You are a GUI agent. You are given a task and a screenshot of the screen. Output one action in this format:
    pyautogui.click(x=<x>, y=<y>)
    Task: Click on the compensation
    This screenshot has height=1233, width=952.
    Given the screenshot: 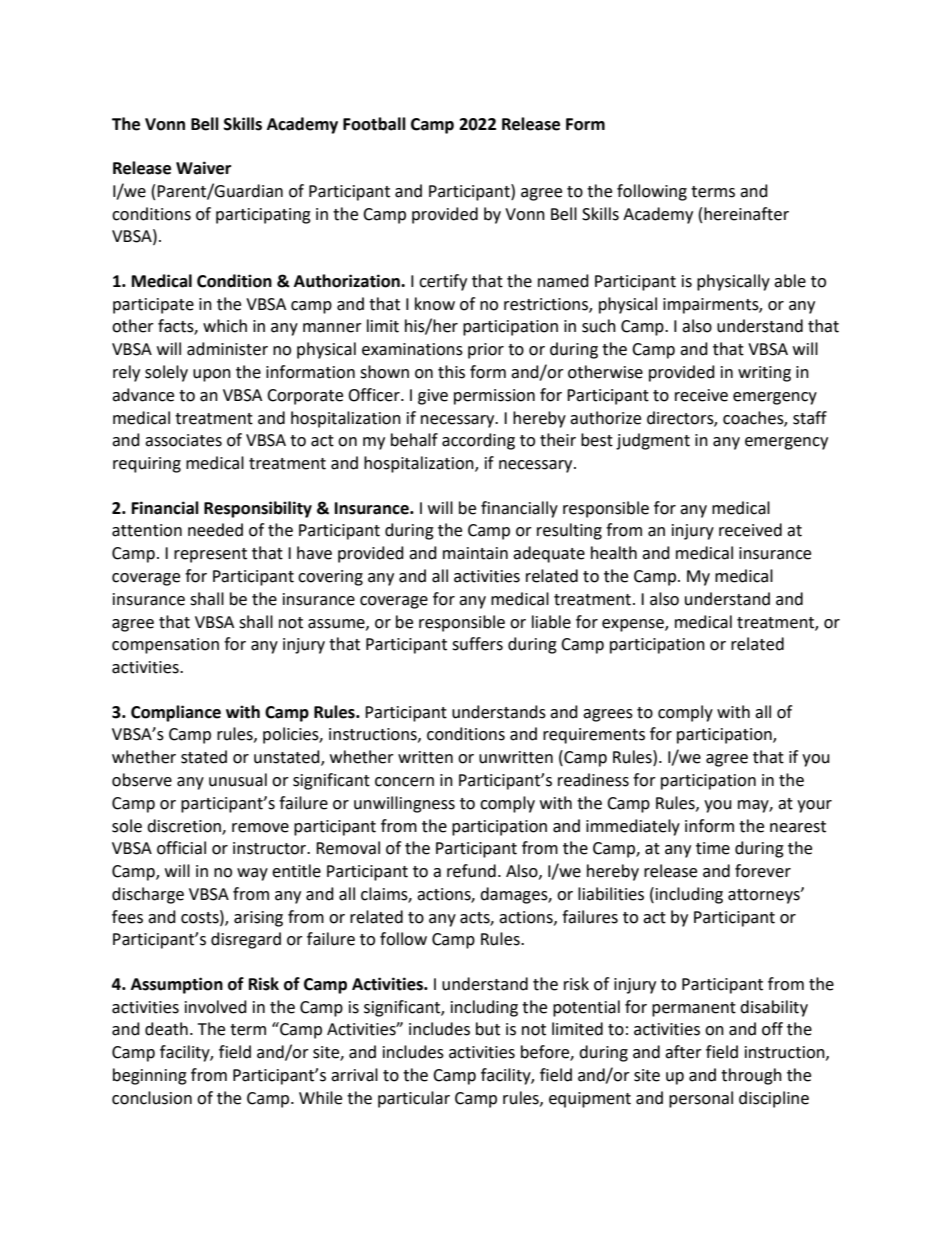 What is the action you would take?
    pyautogui.click(x=165, y=646)
